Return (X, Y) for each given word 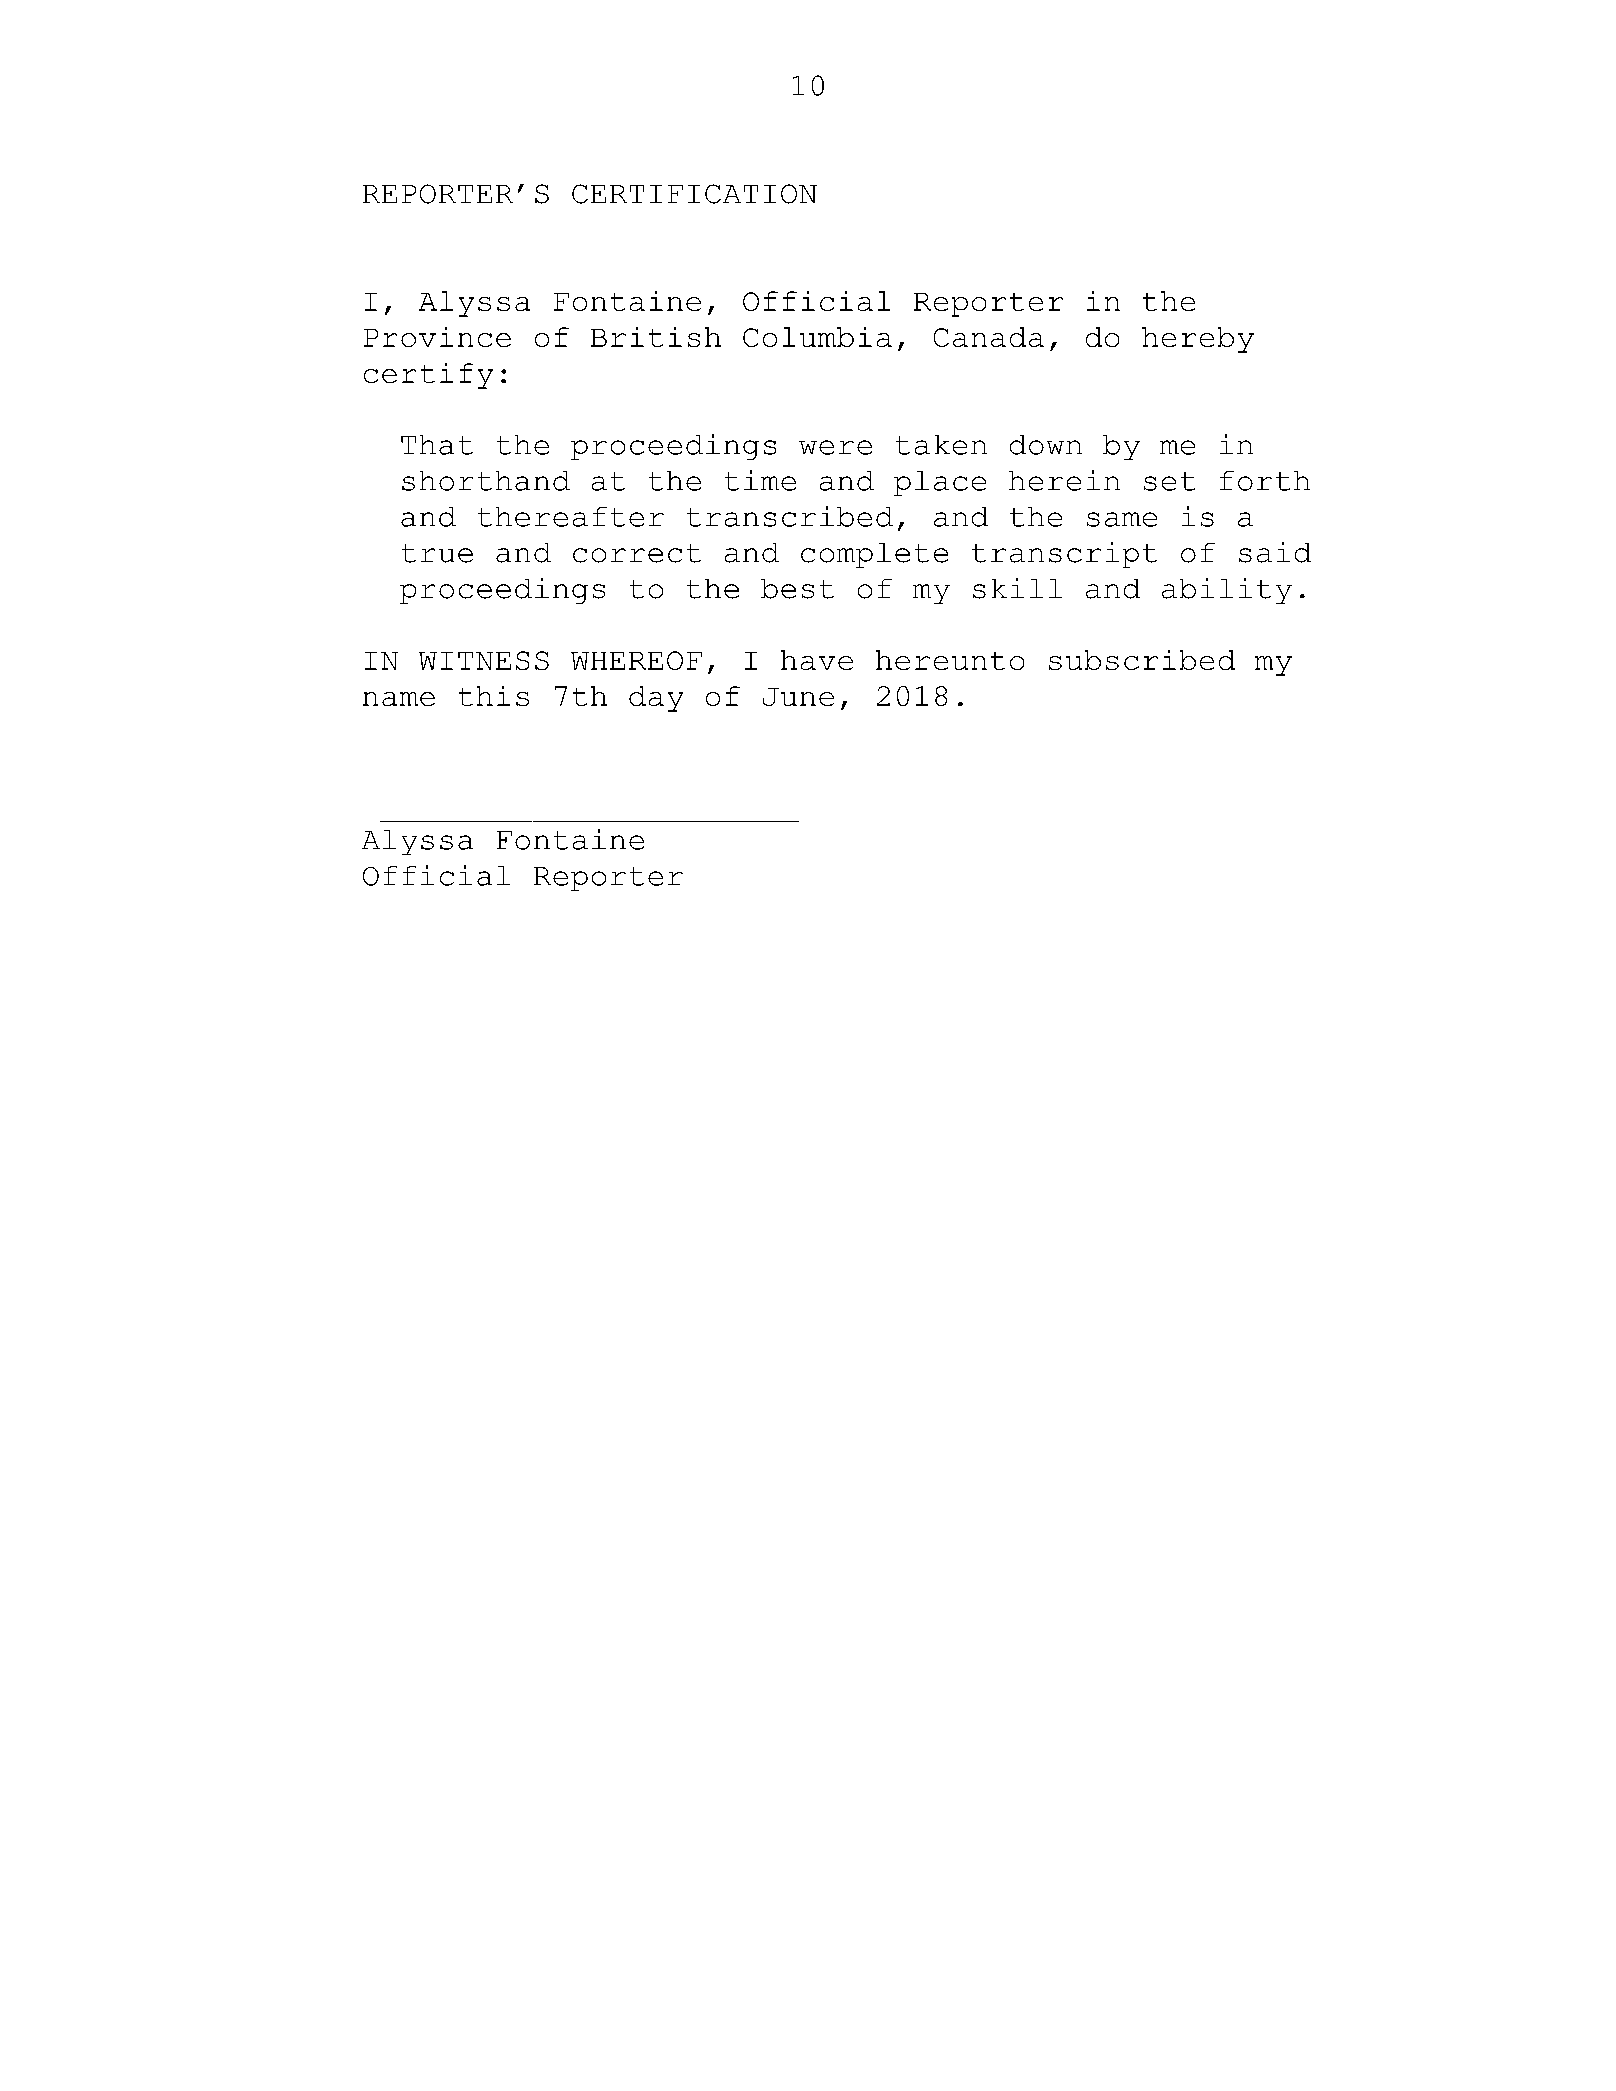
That (437, 445)
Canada (989, 337)
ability (1227, 591)
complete (874, 555)
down (1046, 445)
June (798, 697)
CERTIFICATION (694, 194)
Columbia (817, 337)
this (494, 696)
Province (437, 337)
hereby (1198, 340)
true (437, 553)
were (835, 447)
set (1169, 481)
